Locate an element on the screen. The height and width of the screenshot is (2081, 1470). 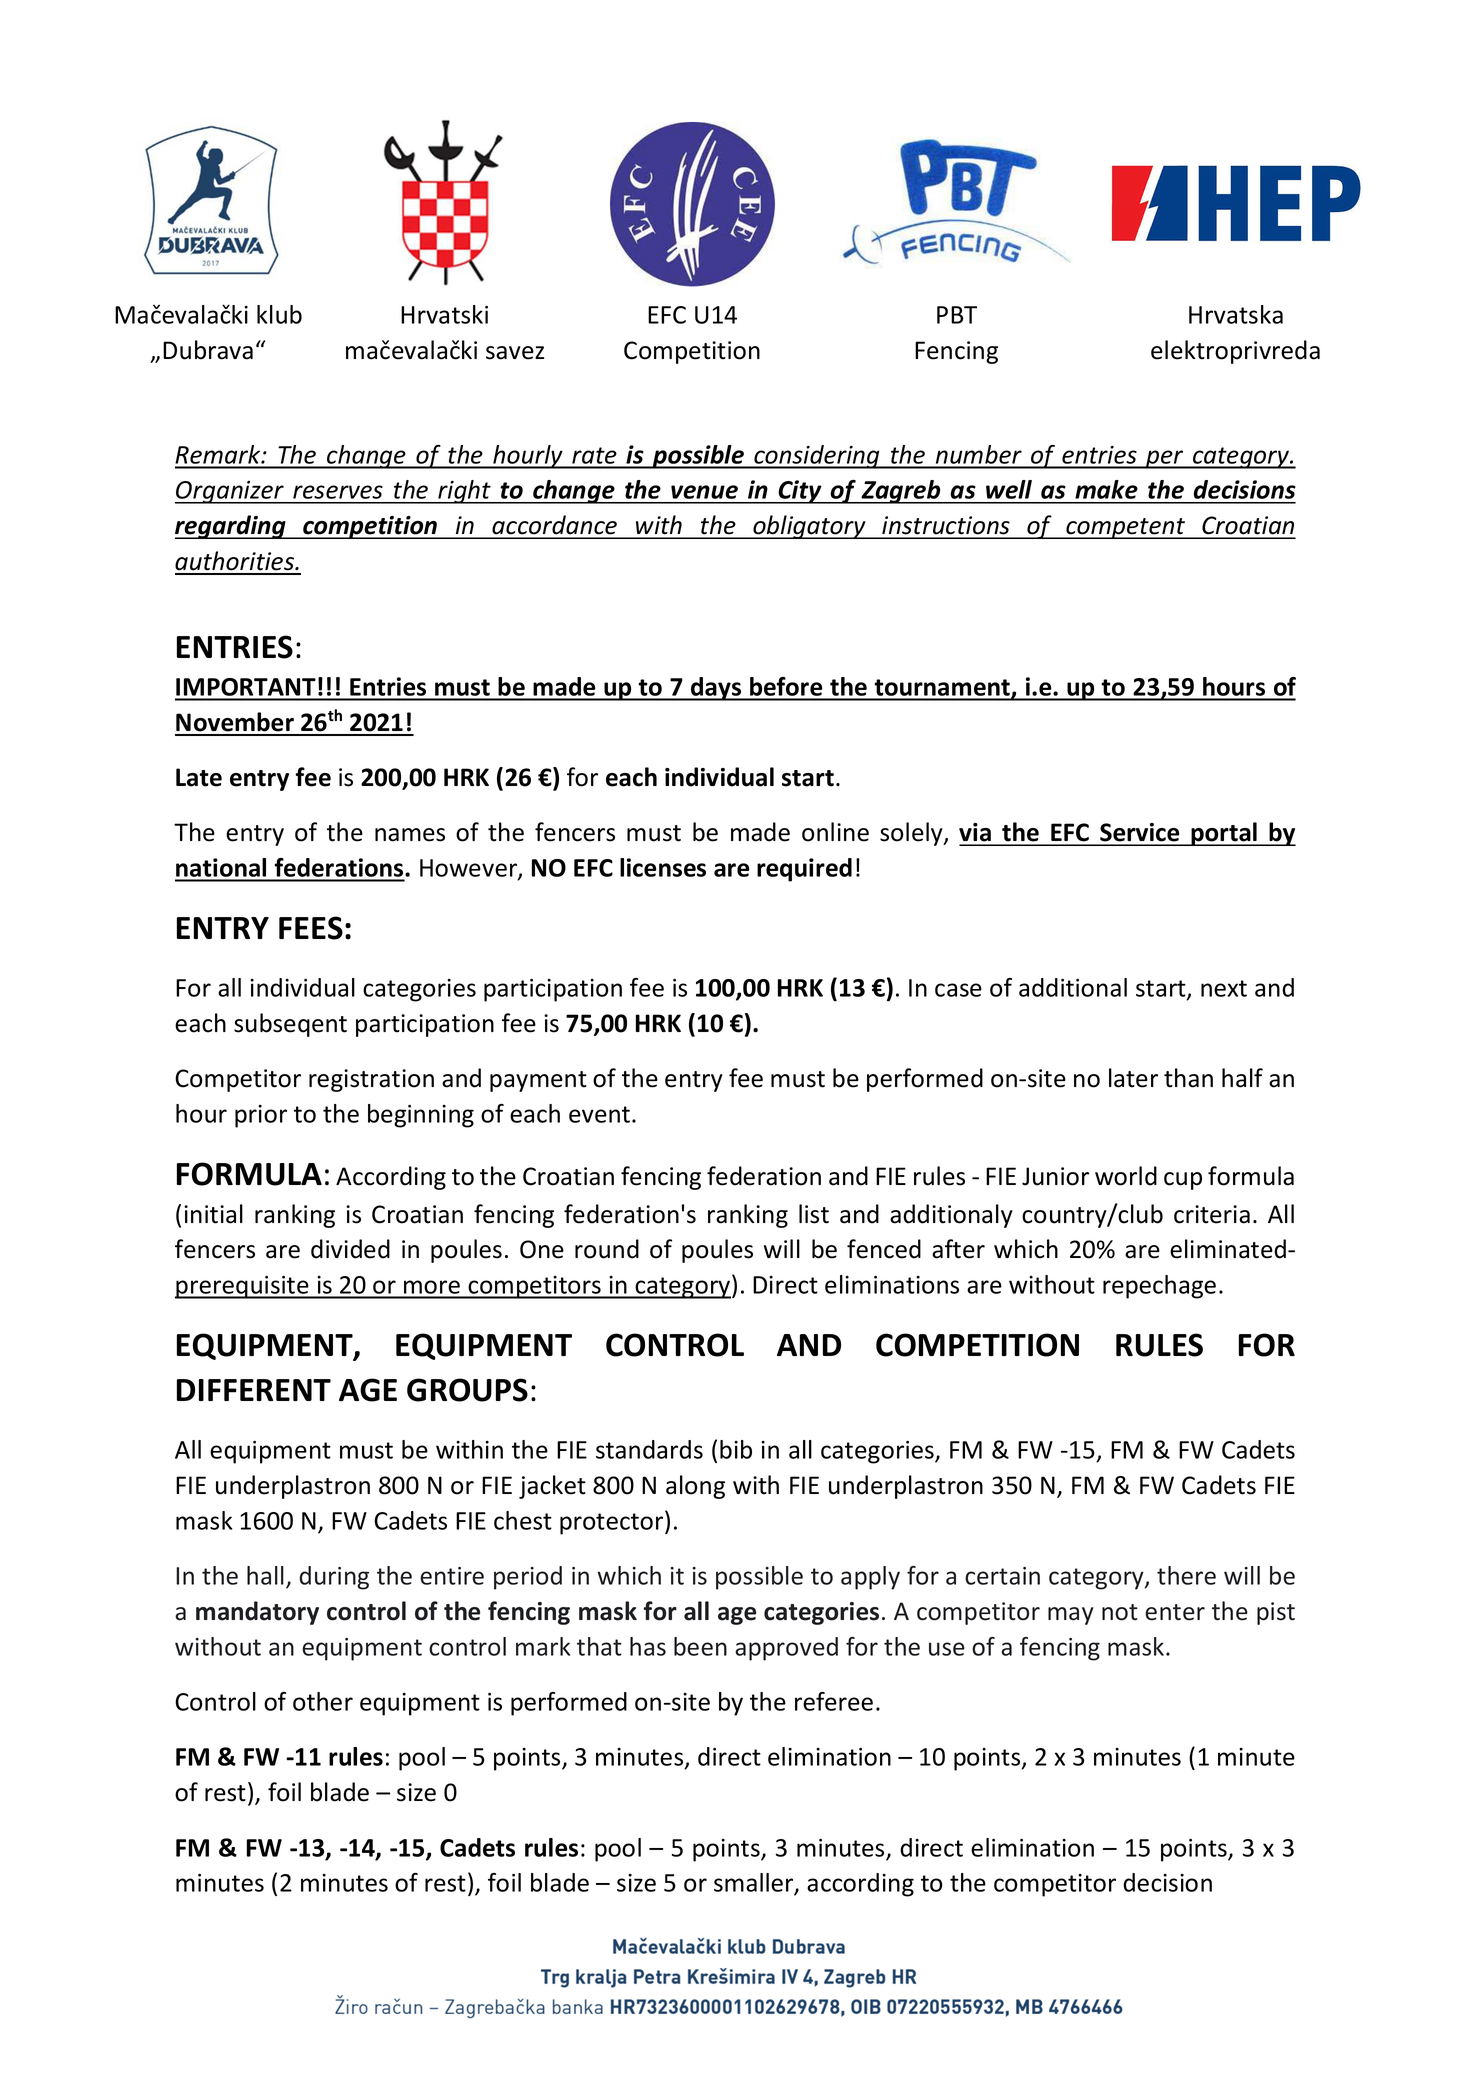
been is located at coordinates (700, 1646).
